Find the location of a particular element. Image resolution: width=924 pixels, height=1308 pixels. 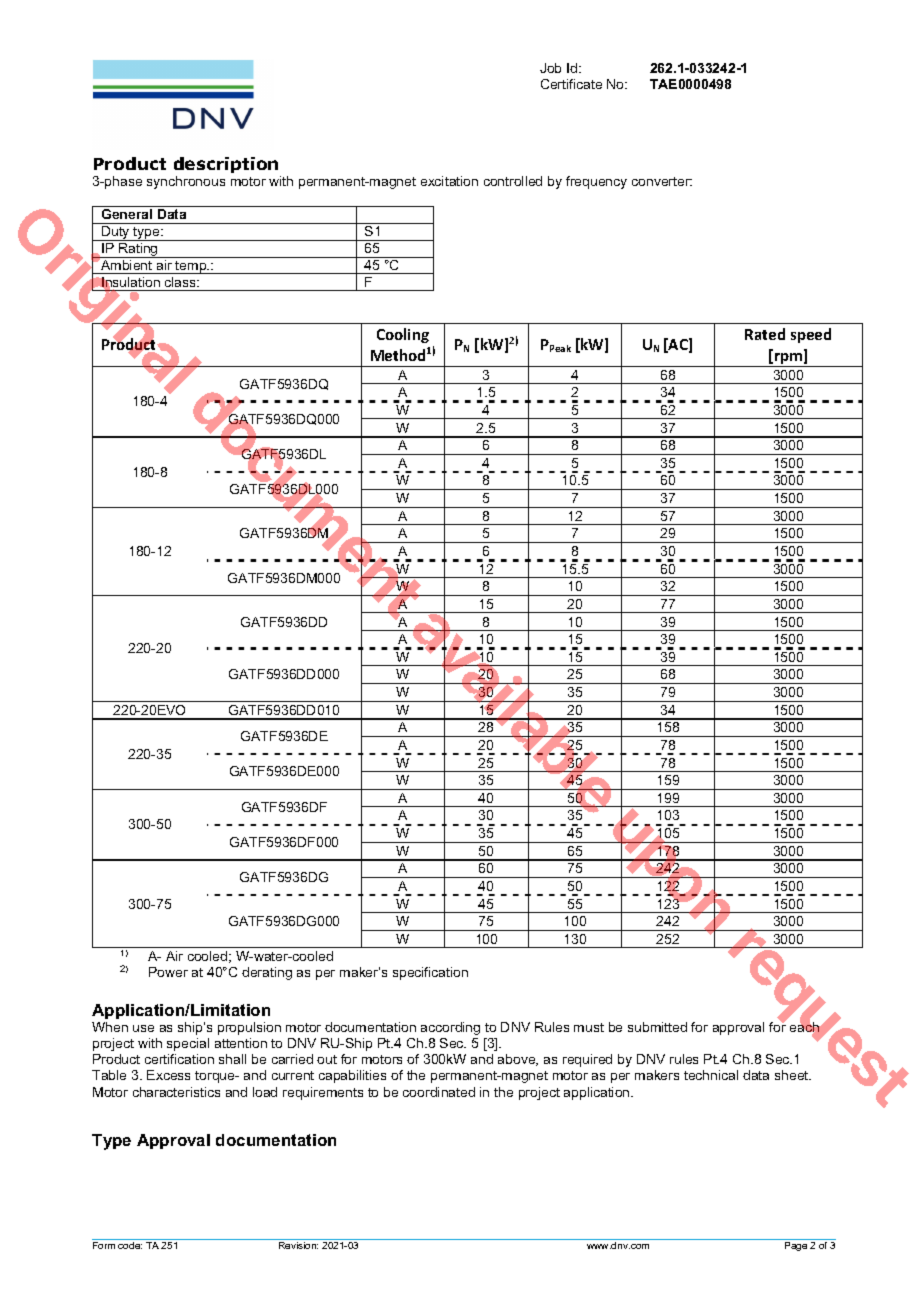

excitation is located at coordinates (449, 181).
